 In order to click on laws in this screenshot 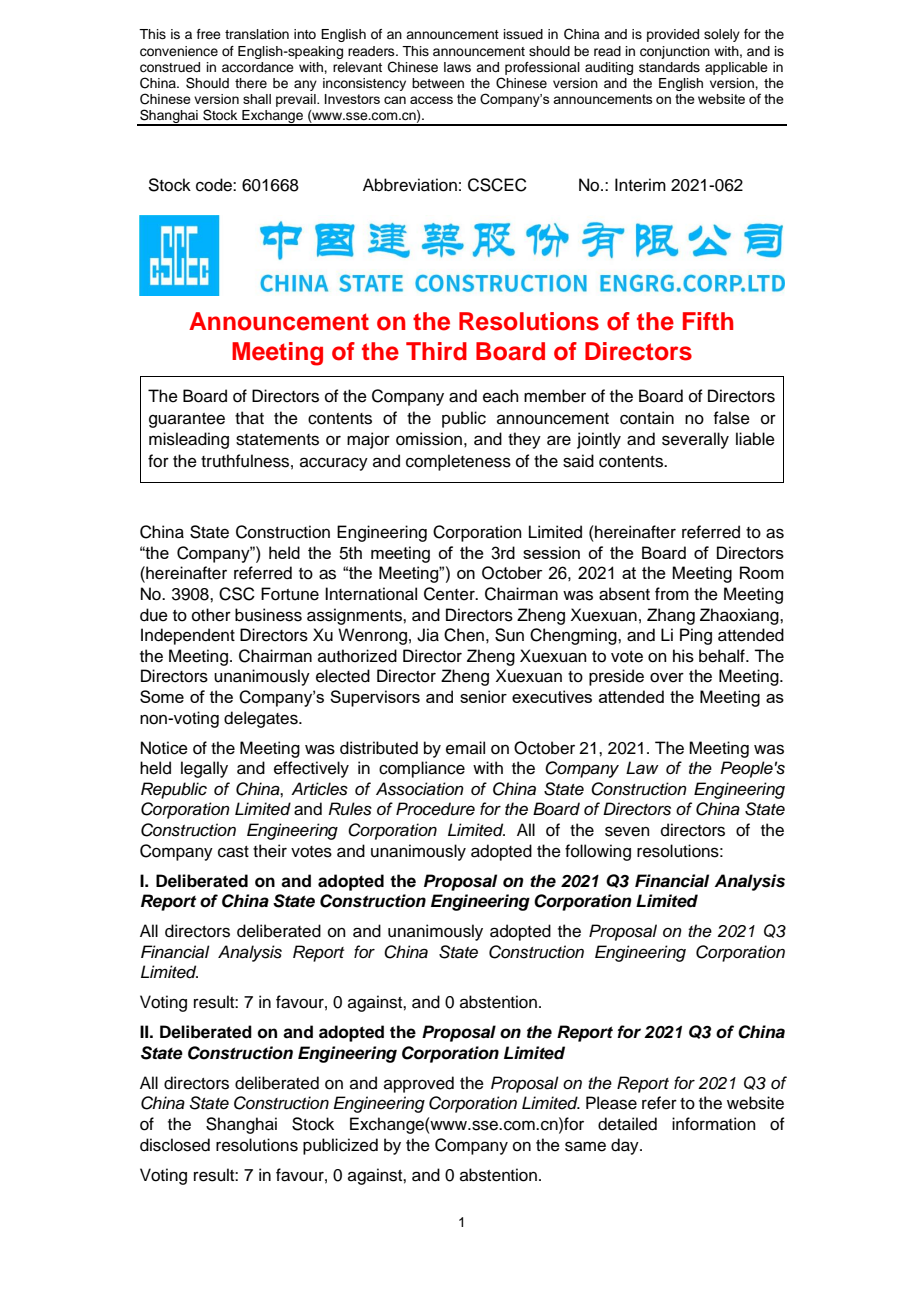, I will do `click(457, 67)`.
